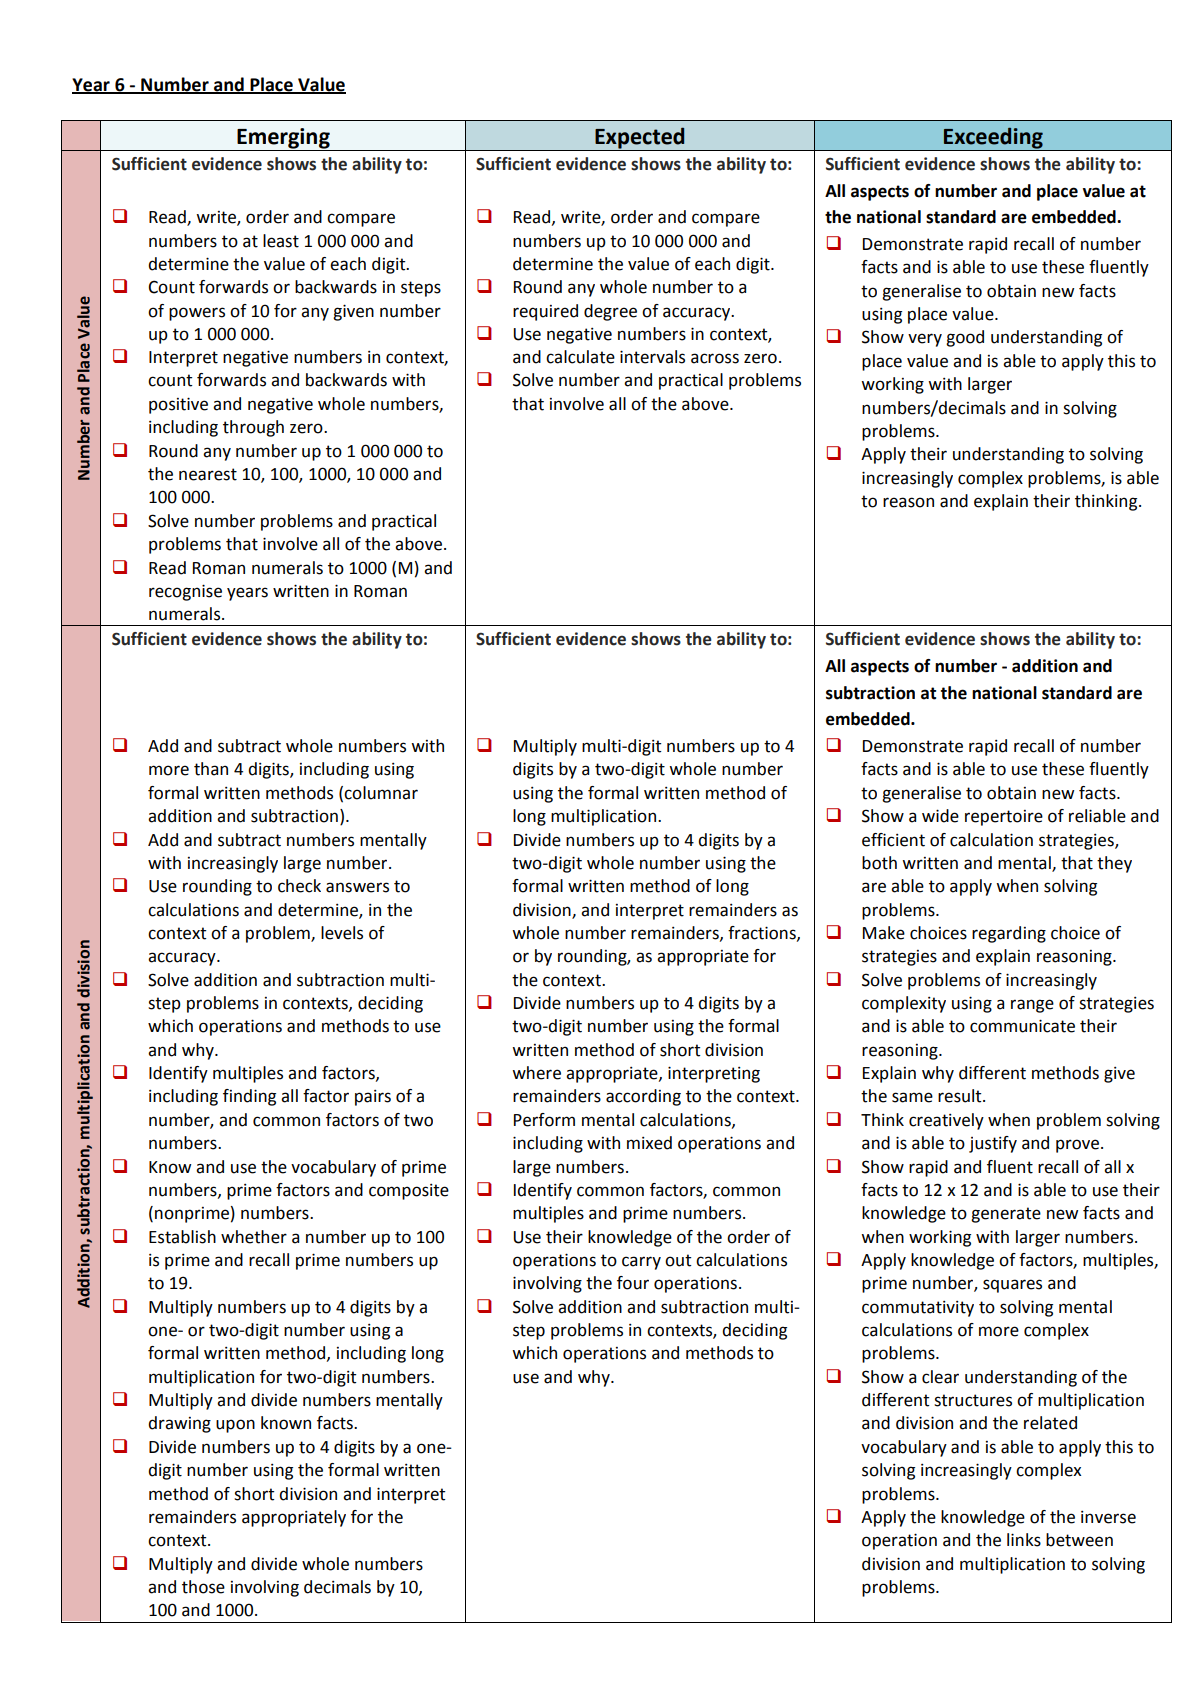  What do you see at coordinates (633, 1283) in the page?
I see `four` at bounding box center [633, 1283].
